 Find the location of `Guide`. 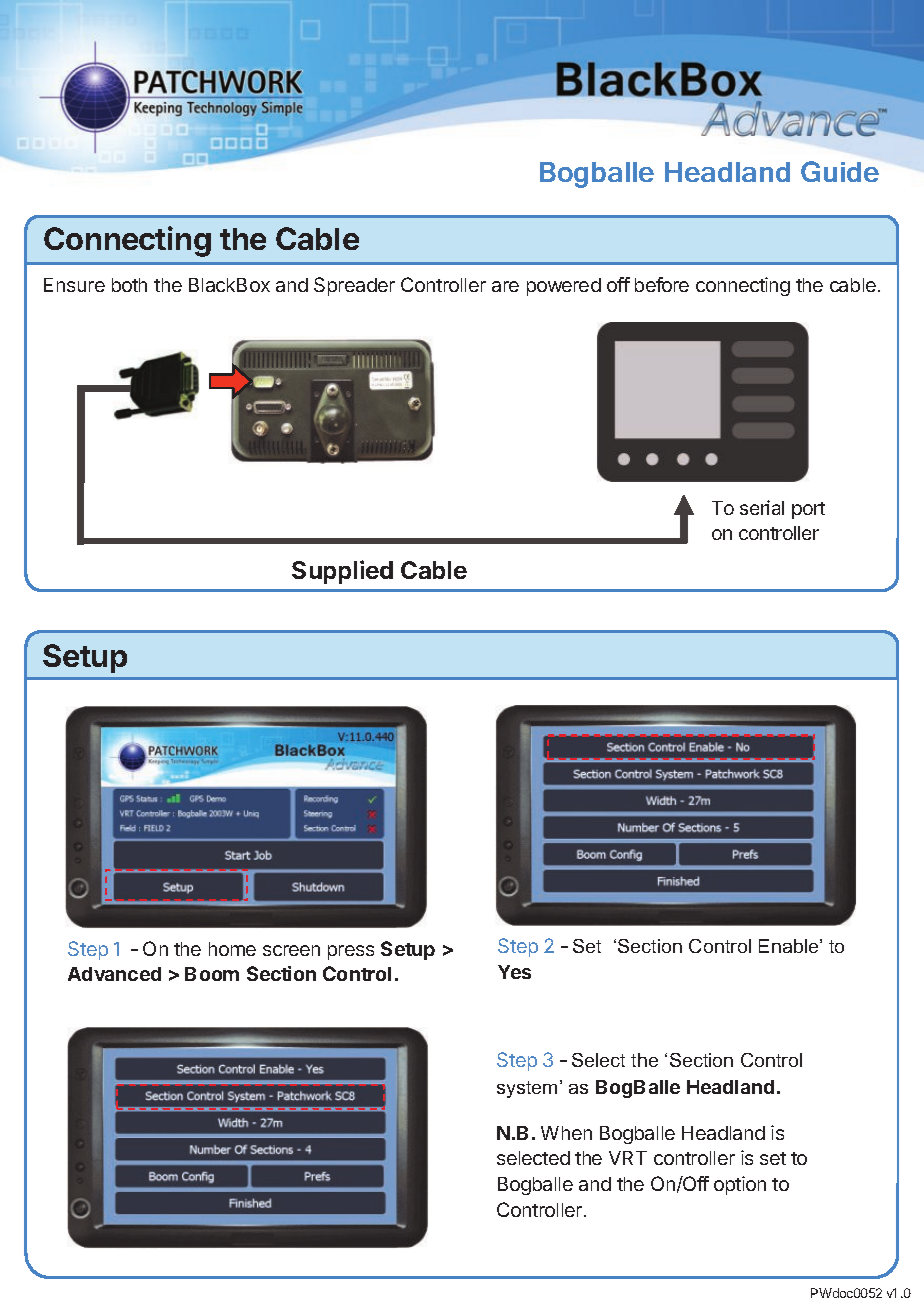

Guide is located at coordinates (840, 171).
